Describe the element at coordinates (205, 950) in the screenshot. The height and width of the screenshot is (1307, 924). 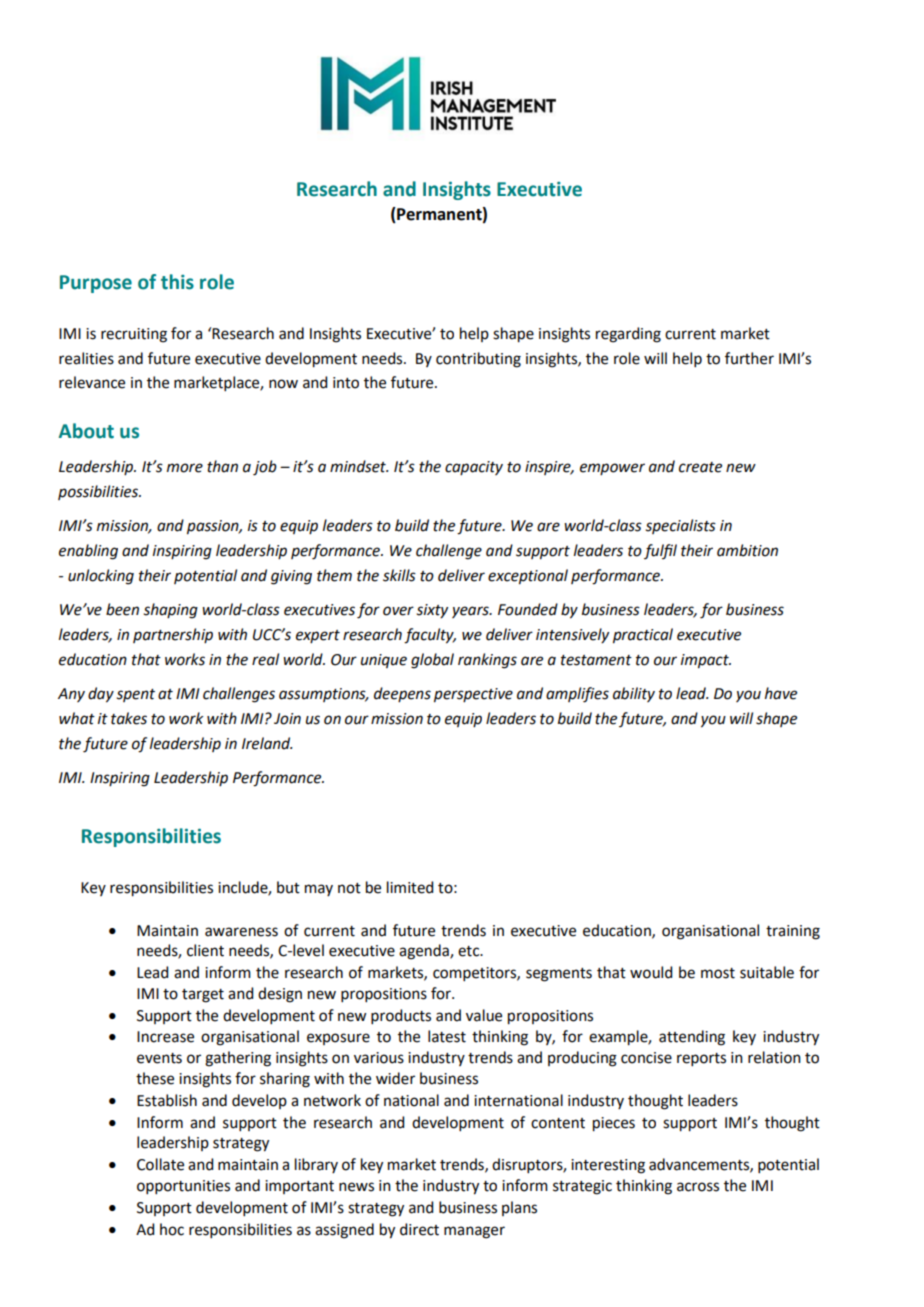
I see `client` at that location.
